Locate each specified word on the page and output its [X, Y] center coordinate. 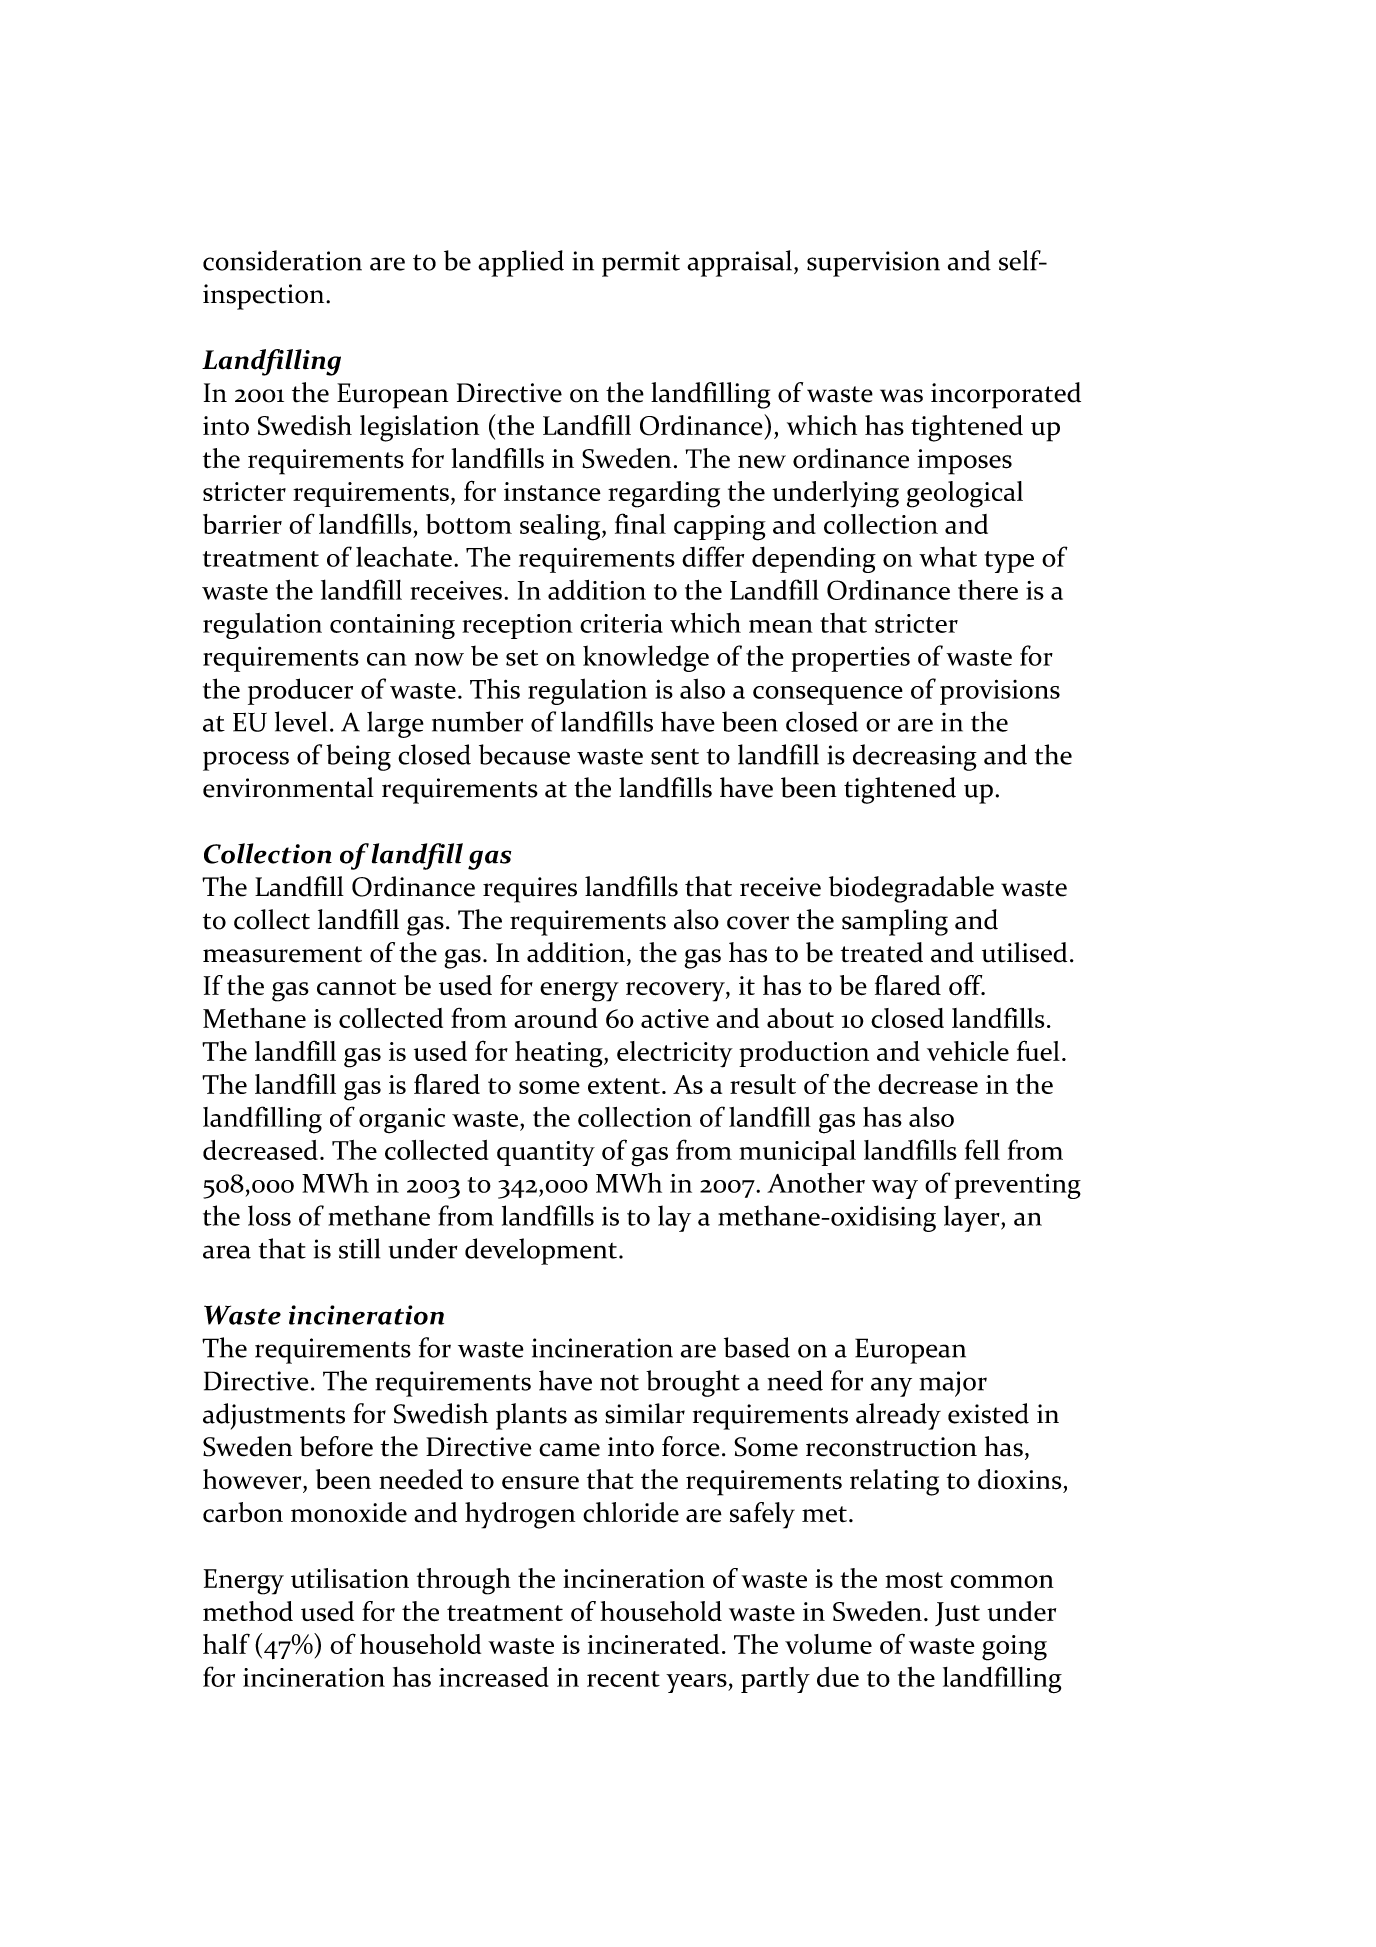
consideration [282, 260]
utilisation [350, 1578]
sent [675, 756]
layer [973, 1218]
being [358, 757]
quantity [546, 1153]
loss [269, 1215]
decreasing [915, 757]
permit [641, 264]
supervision [873, 264]
